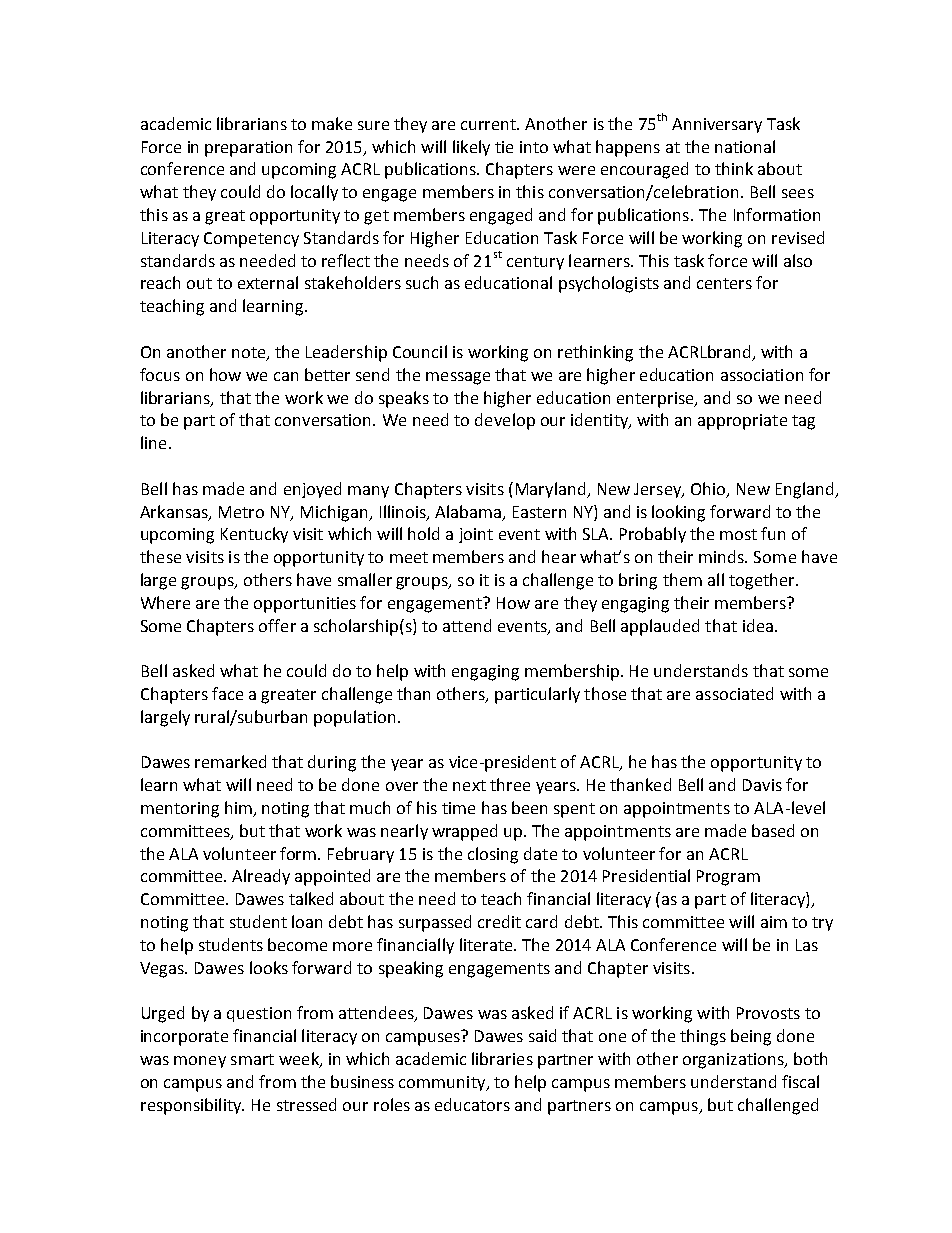 This screenshot has width=952, height=1233. Describe the element at coordinates (745, 146) in the screenshot. I see `national` at that location.
